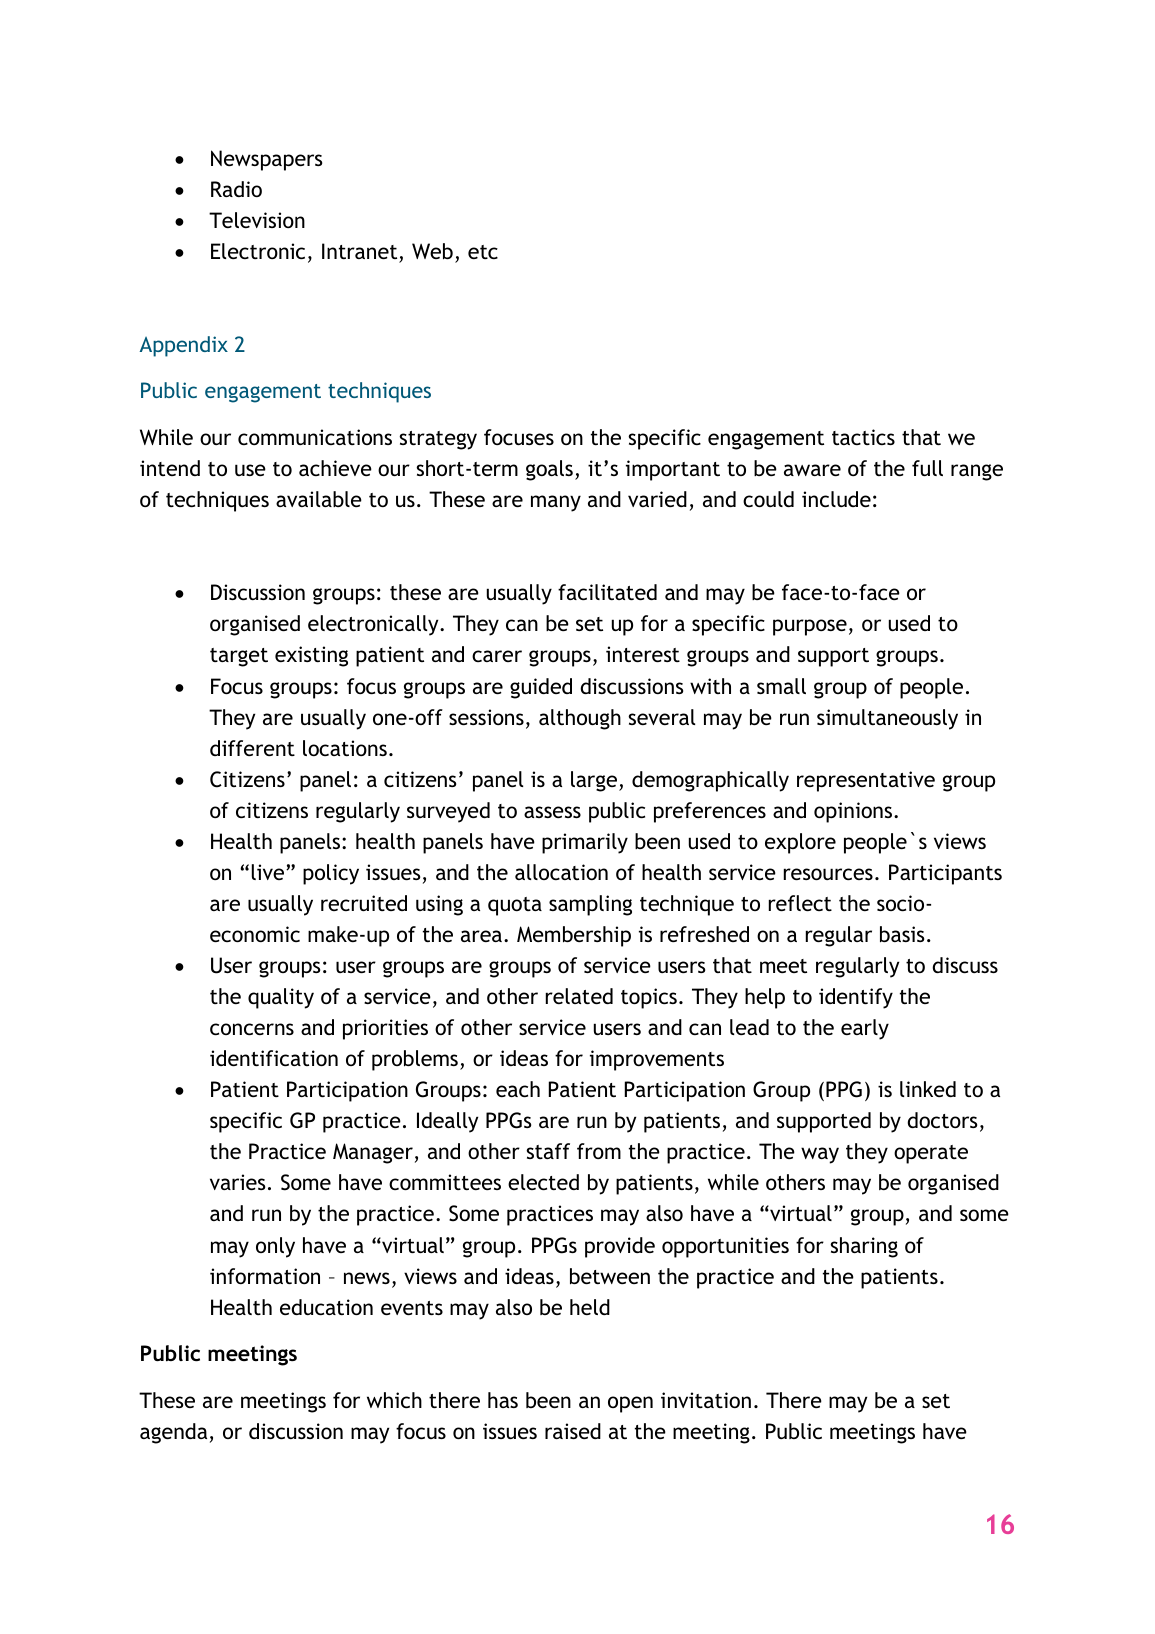 Image resolution: width=1155 pixels, height=1634 pixels. What do you see at coordinates (269, 872) in the document?
I see `live` at bounding box center [269, 872].
